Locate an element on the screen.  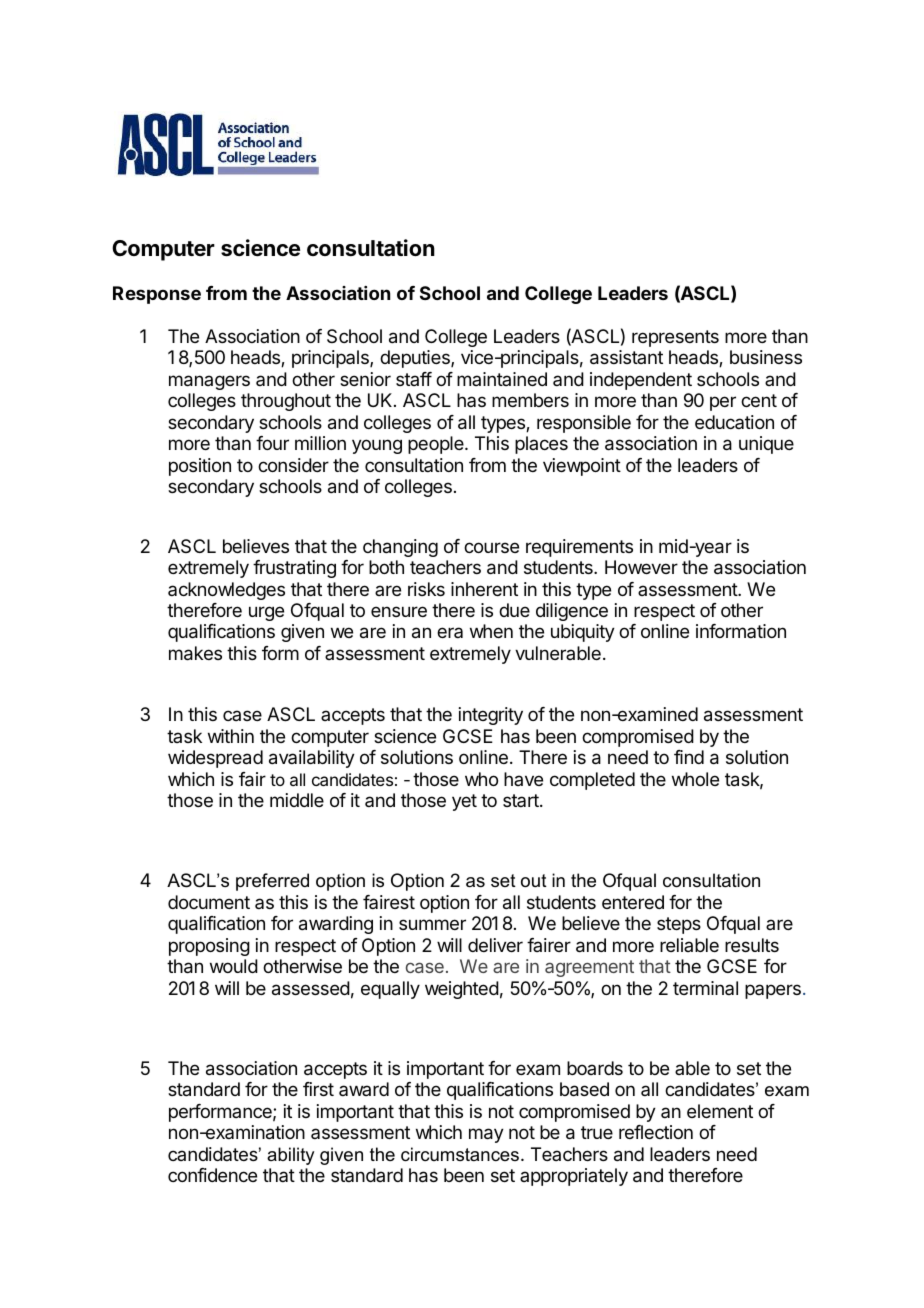
yet is located at coordinates (464, 802).
